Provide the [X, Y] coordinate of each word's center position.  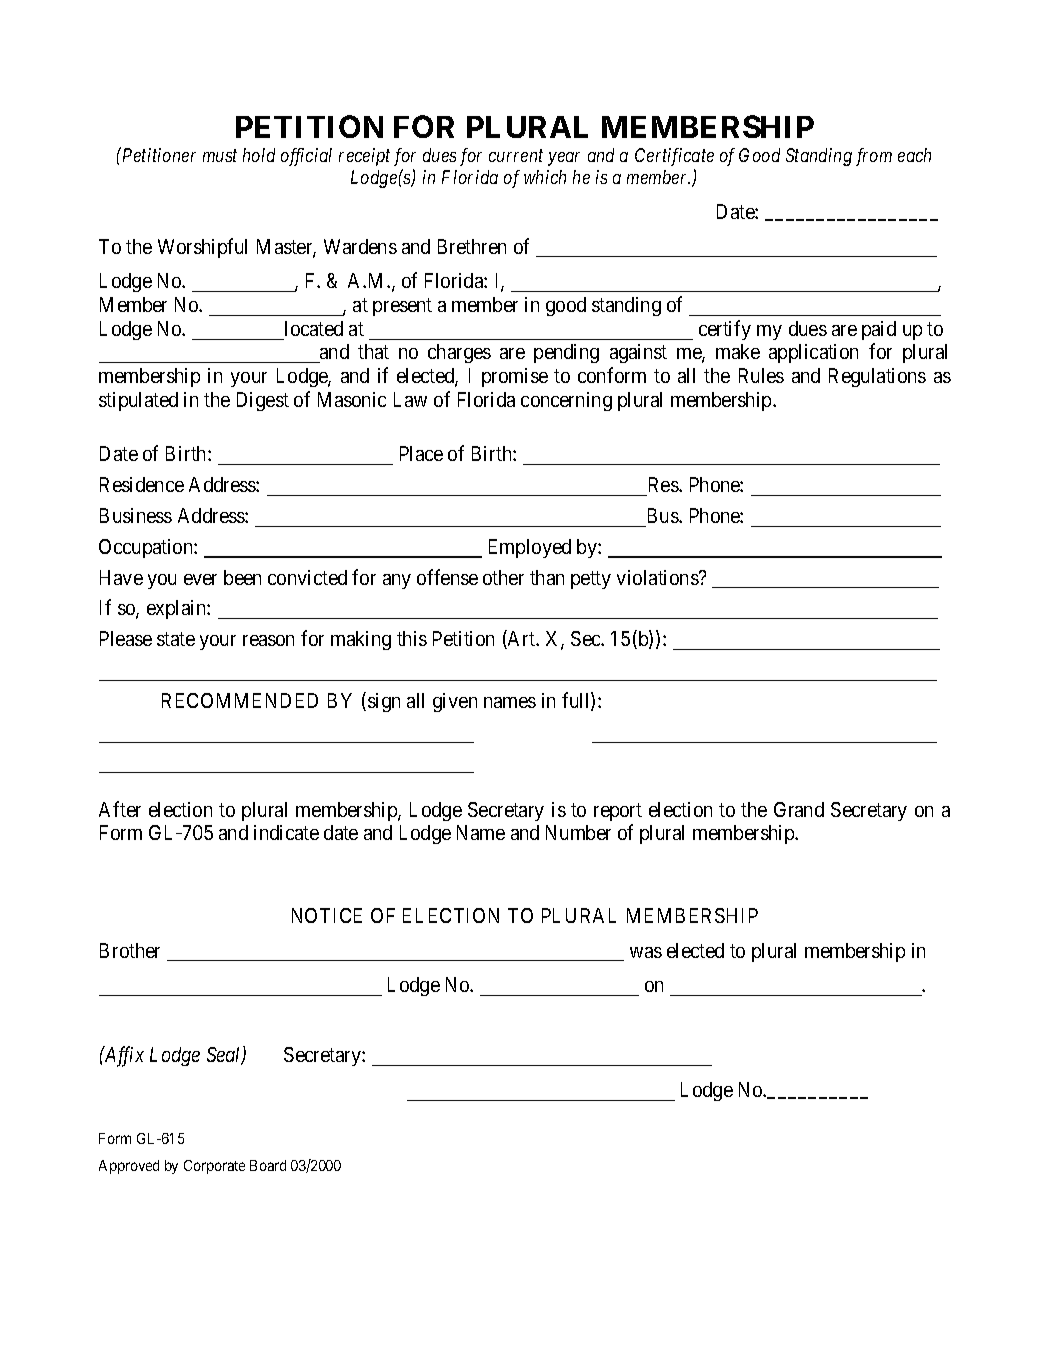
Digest [263, 401]
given [455, 702]
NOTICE [327, 915]
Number [578, 832]
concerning [566, 401]
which [545, 177]
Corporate [214, 1167]
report [618, 812]
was [646, 952]
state [176, 639]
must [220, 156]
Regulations [877, 377]
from [874, 157]
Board [268, 1165]
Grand [799, 809]
